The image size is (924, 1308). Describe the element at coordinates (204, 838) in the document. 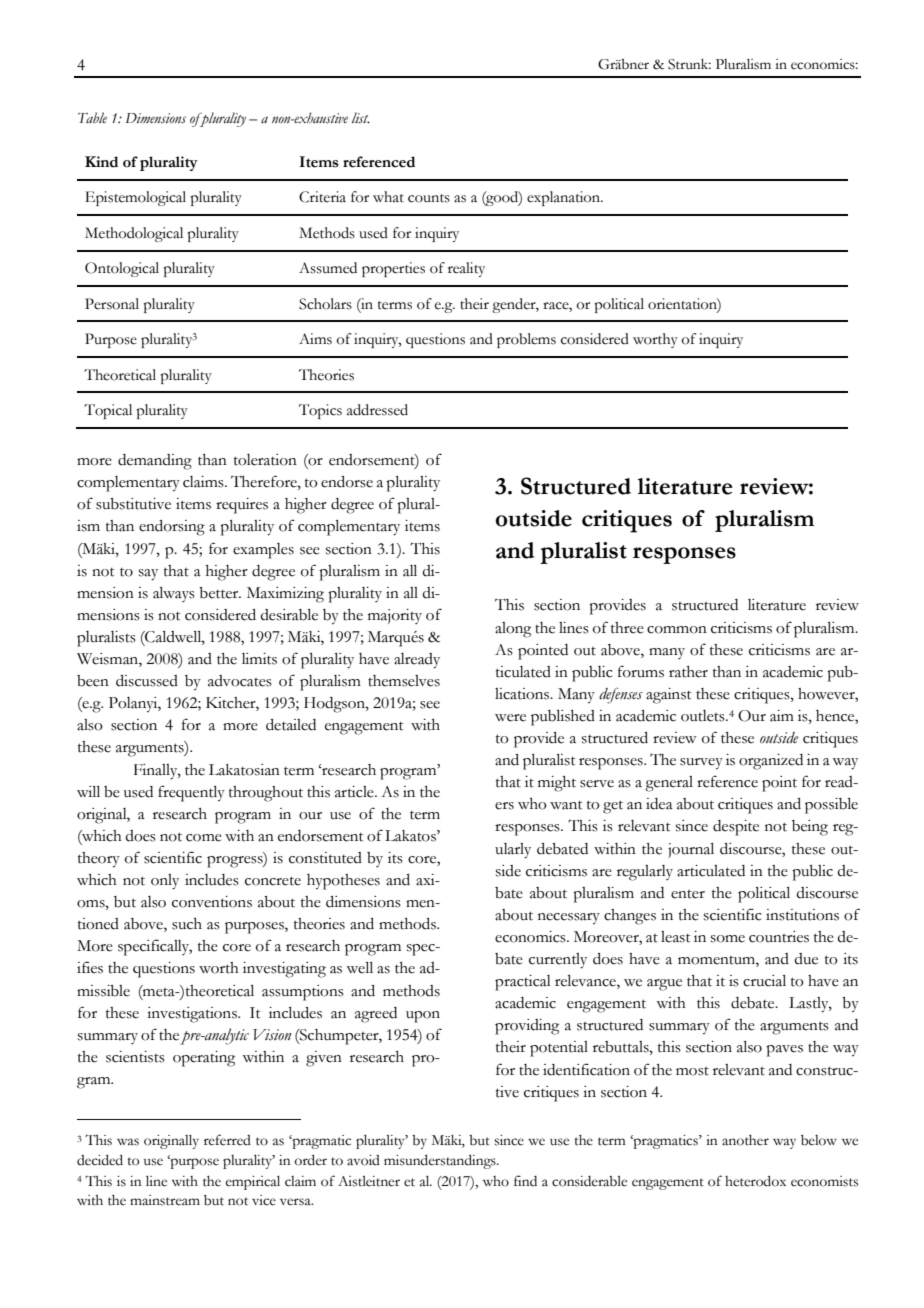

I see `come` at that location.
